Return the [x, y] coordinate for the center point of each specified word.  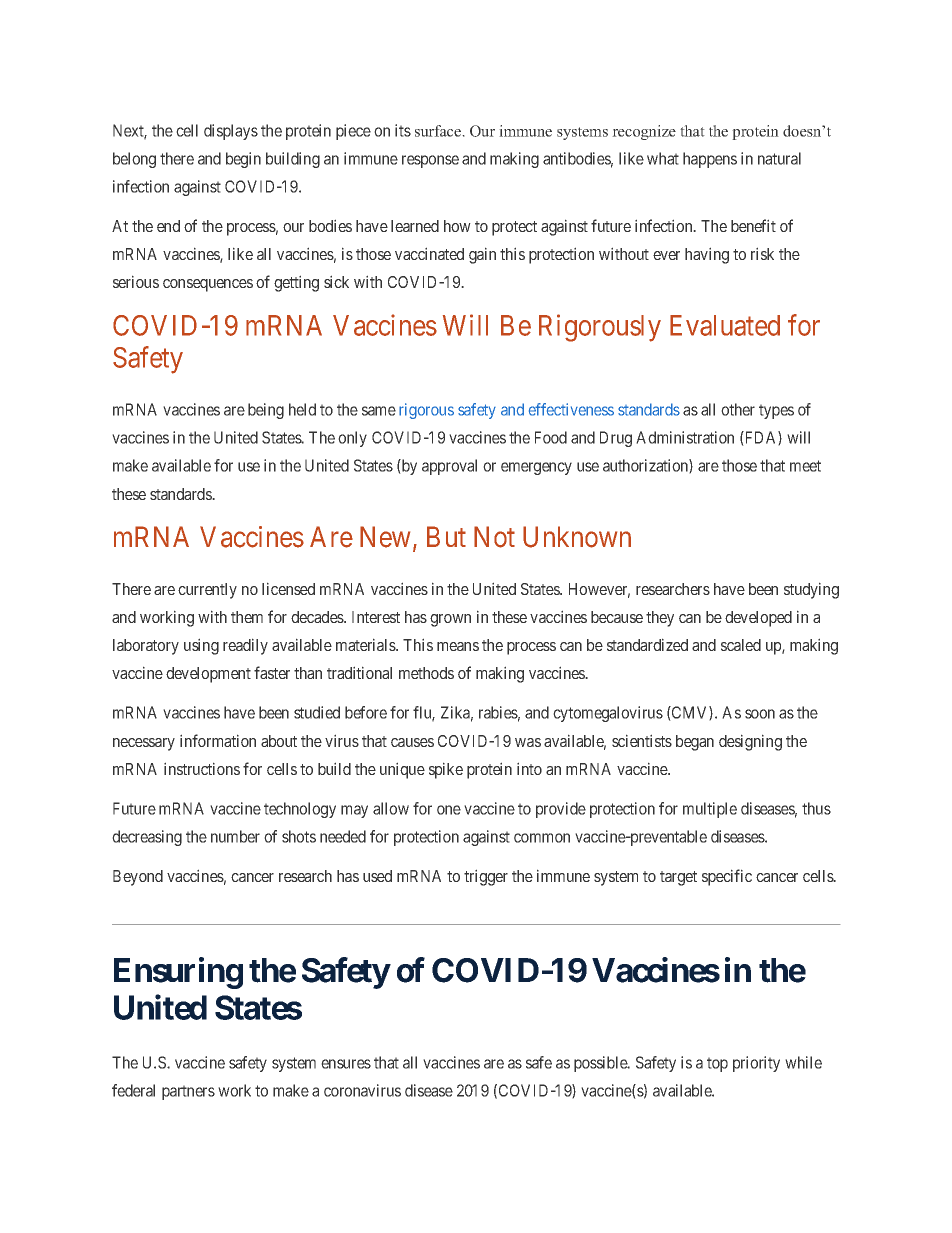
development [208, 675]
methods [426, 673]
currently [207, 591]
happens [710, 160]
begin [243, 160]
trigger [486, 877]
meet [805, 466]
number [235, 836]
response [430, 161]
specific [727, 877]
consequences [208, 285]
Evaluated [725, 325]
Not [494, 537]
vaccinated [429, 253]
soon [760, 714]
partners [188, 1092]
